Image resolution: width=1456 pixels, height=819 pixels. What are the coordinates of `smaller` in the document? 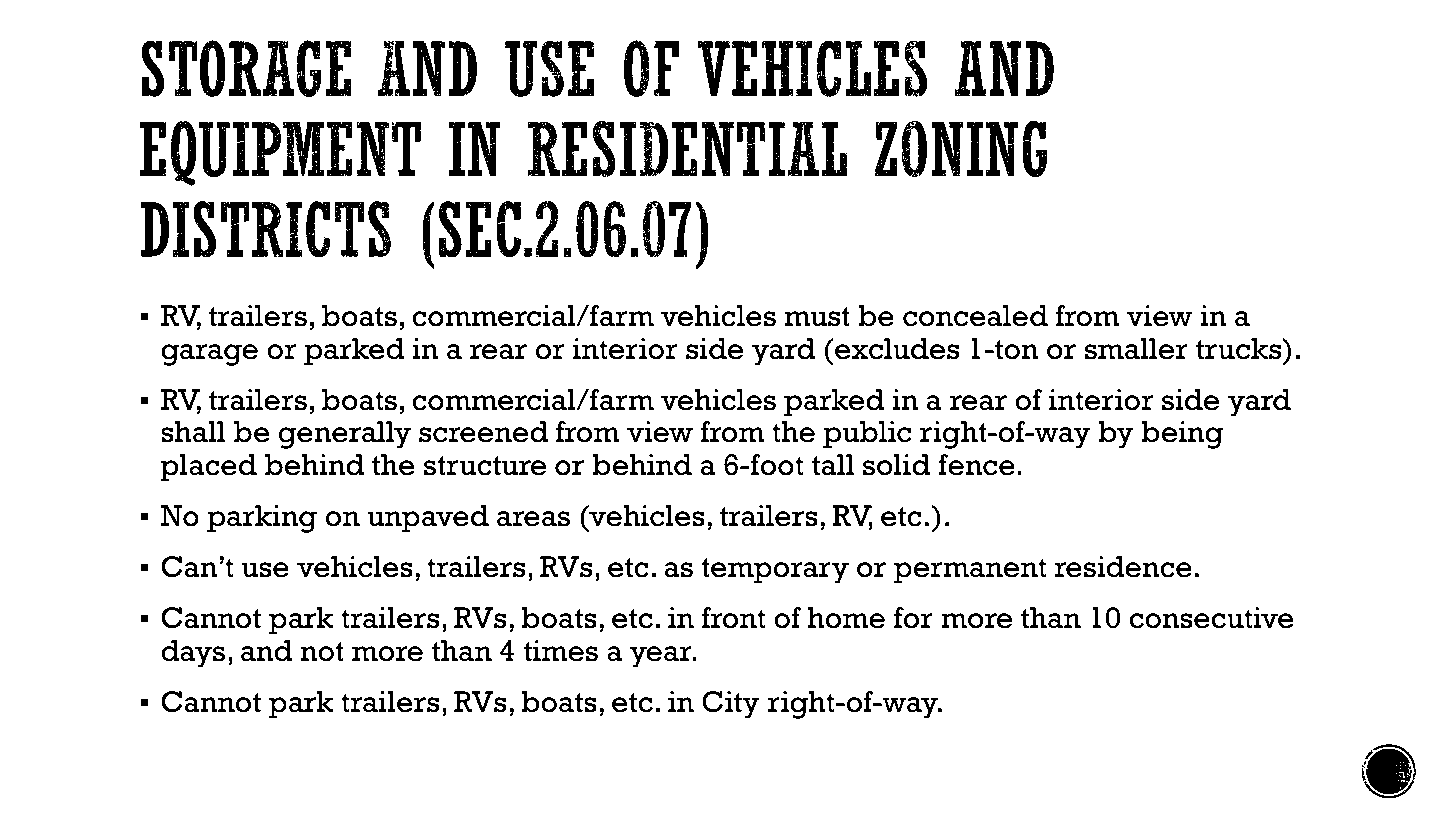 It's located at (1136, 349).
